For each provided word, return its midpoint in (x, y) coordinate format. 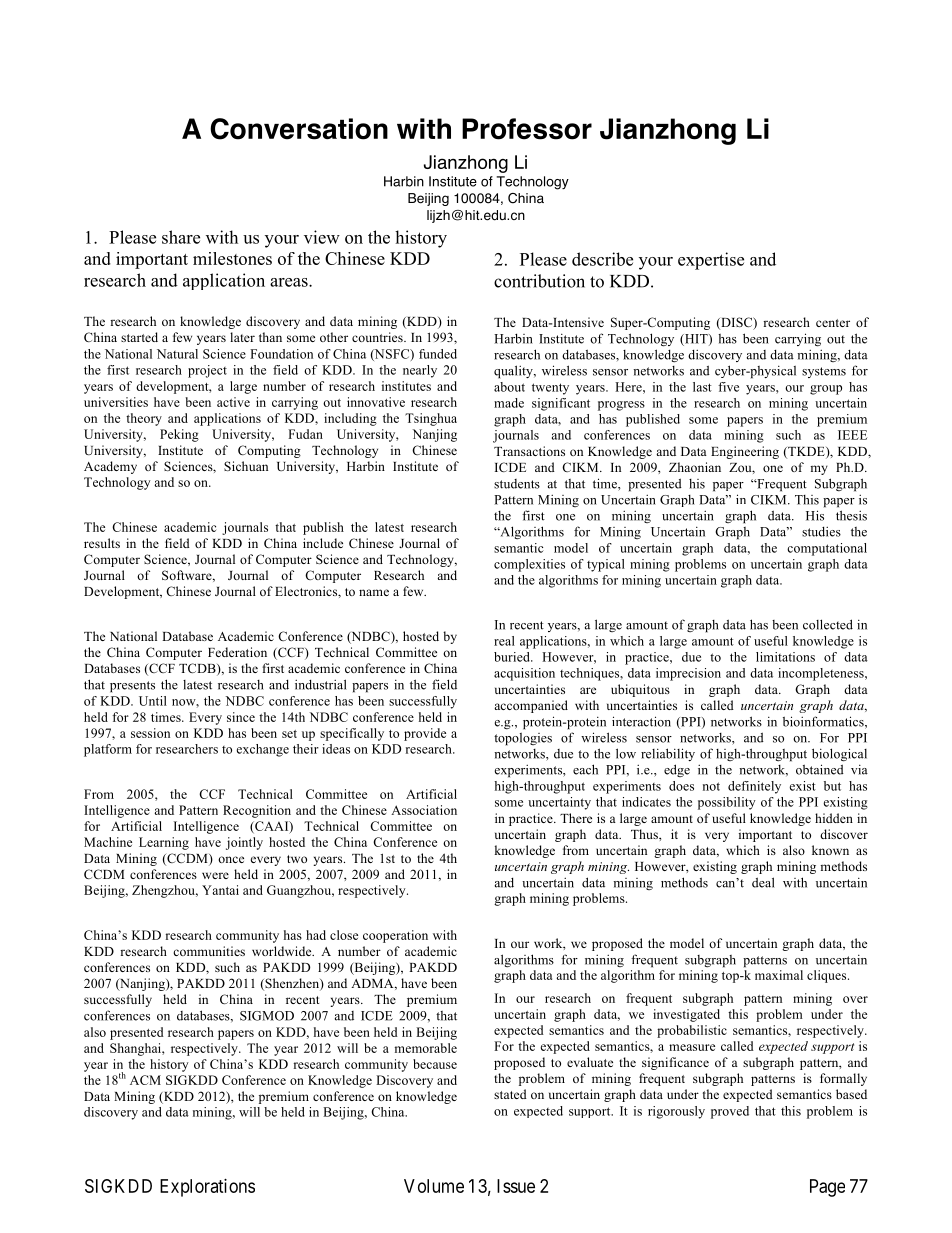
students (517, 484)
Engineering (745, 452)
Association (424, 810)
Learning (164, 843)
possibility (727, 803)
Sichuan (246, 466)
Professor (527, 129)
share (181, 237)
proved (730, 1112)
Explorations (207, 1188)
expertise (711, 261)
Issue (516, 1186)
